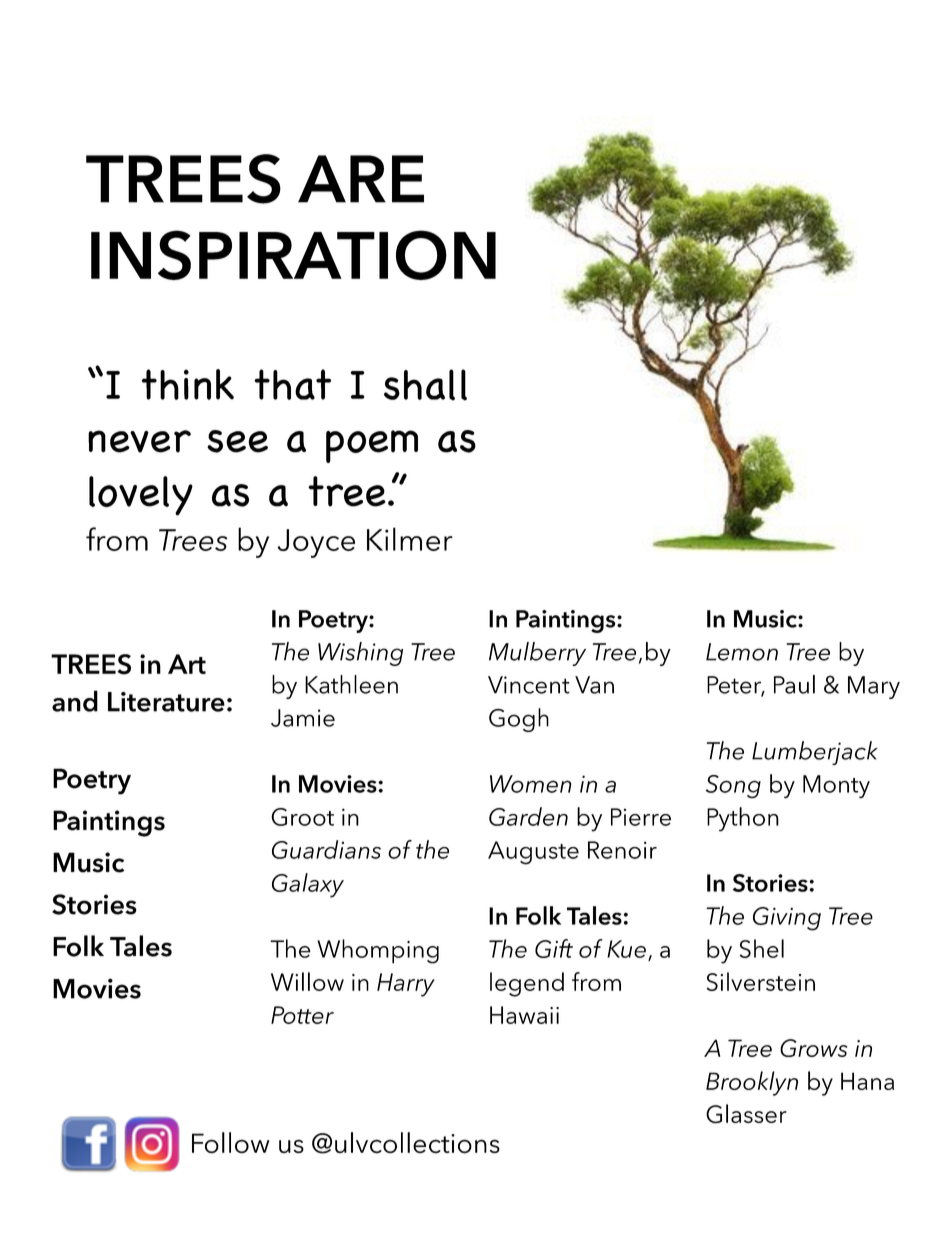 This image has height=1233, width=952. Describe the element at coordinates (187, 664) in the image. I see `Art` at that location.
